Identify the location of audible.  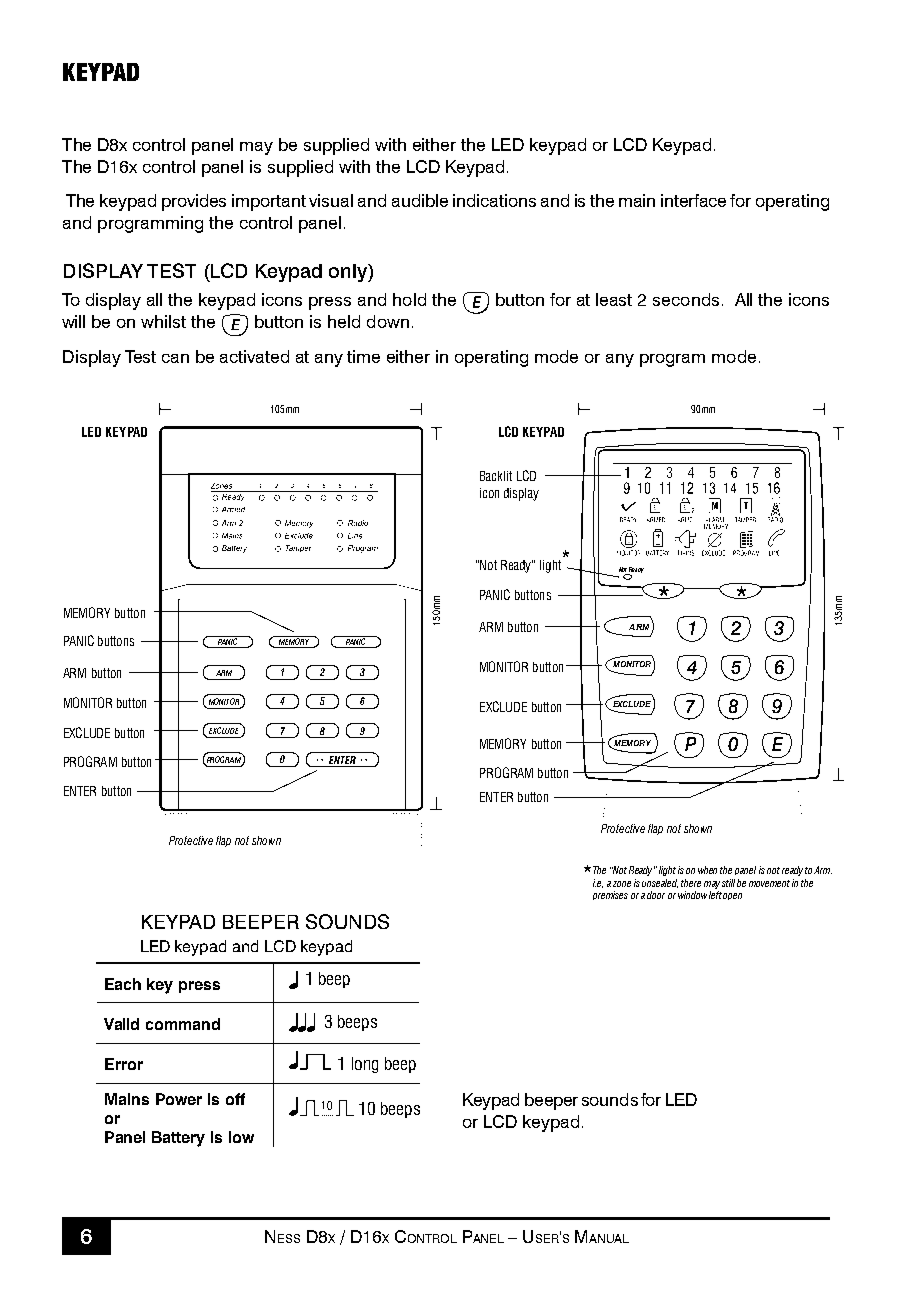
(420, 200).
